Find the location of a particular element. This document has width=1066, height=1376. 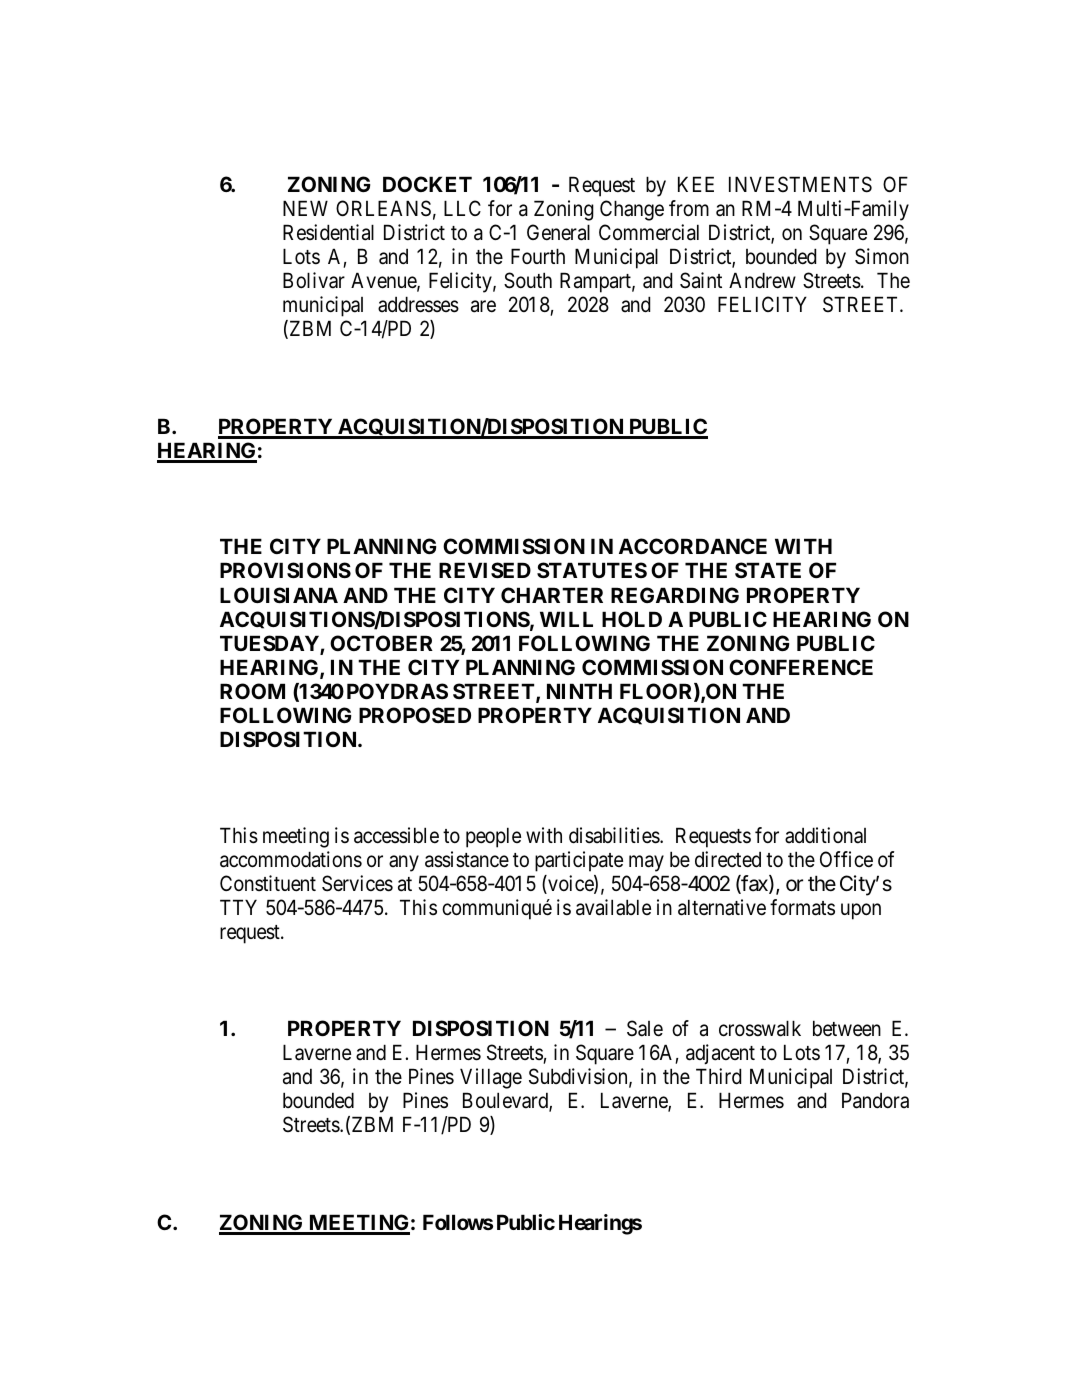

NEW is located at coordinates (305, 208).
